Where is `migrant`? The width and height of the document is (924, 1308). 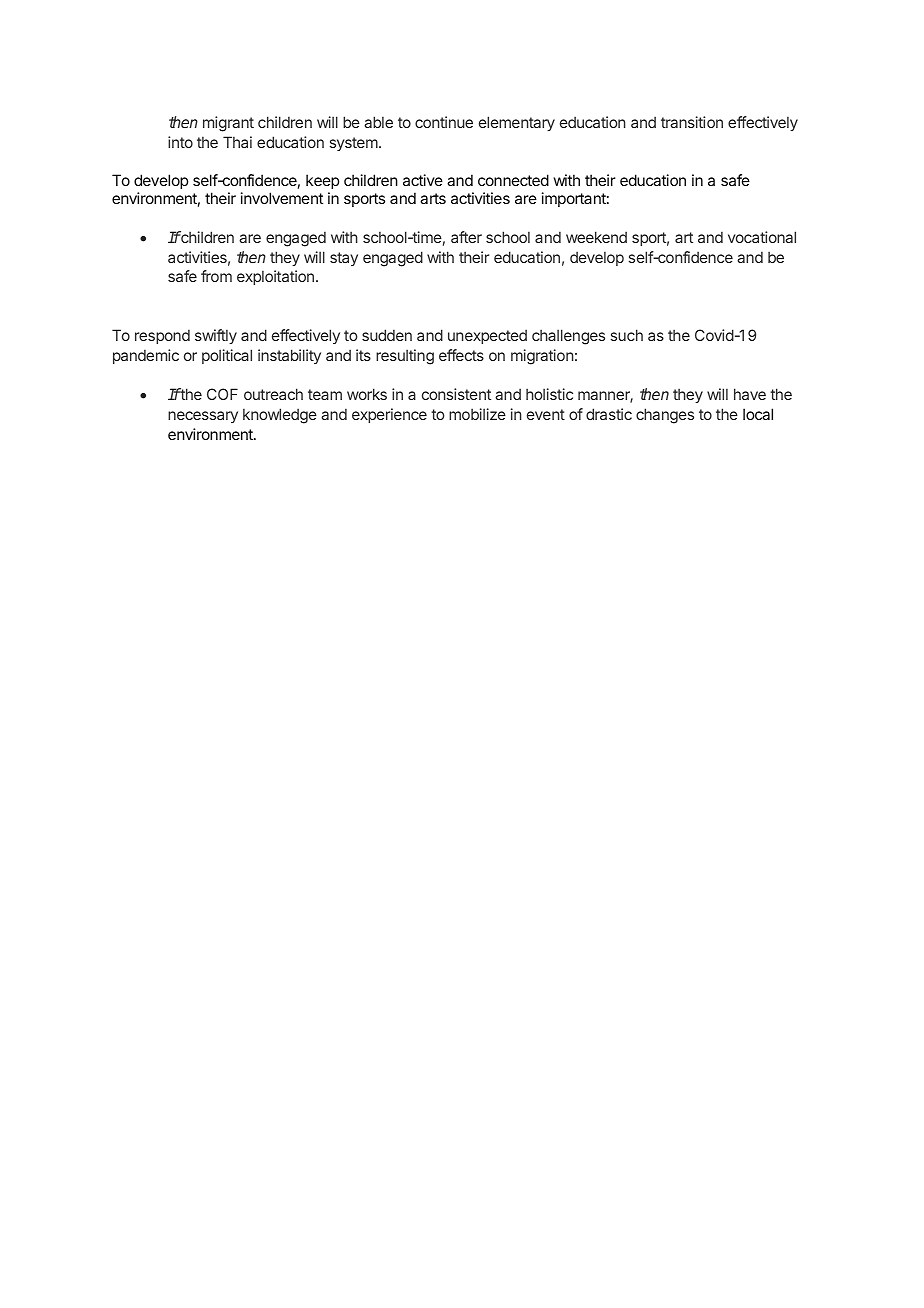 migrant is located at coordinates (228, 124).
